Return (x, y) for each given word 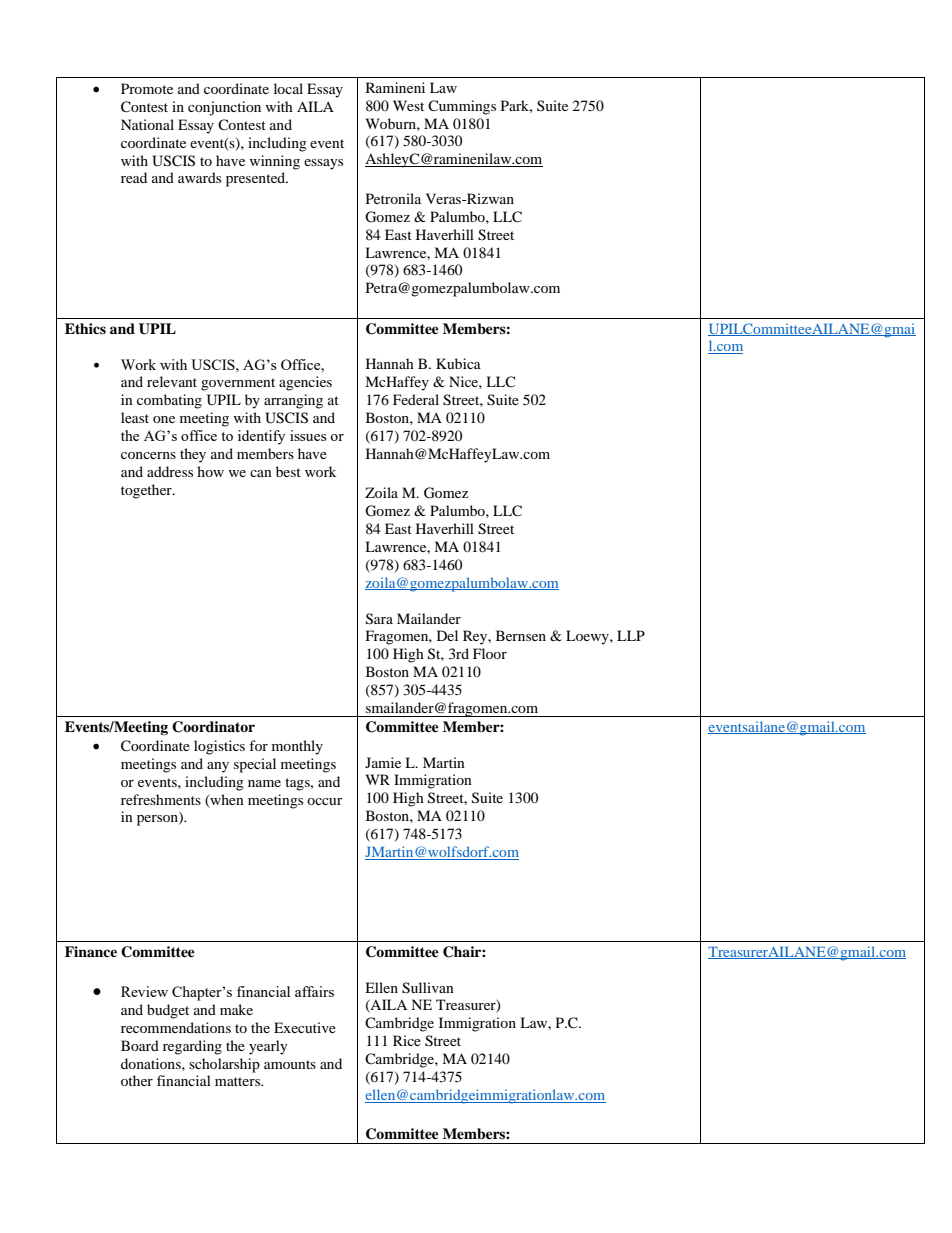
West (408, 105)
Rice (407, 1040)
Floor (490, 653)
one (164, 419)
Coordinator (213, 727)
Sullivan (428, 988)
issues (308, 435)
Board (140, 1045)
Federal (416, 399)
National (147, 124)
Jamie (383, 762)
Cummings (462, 107)
